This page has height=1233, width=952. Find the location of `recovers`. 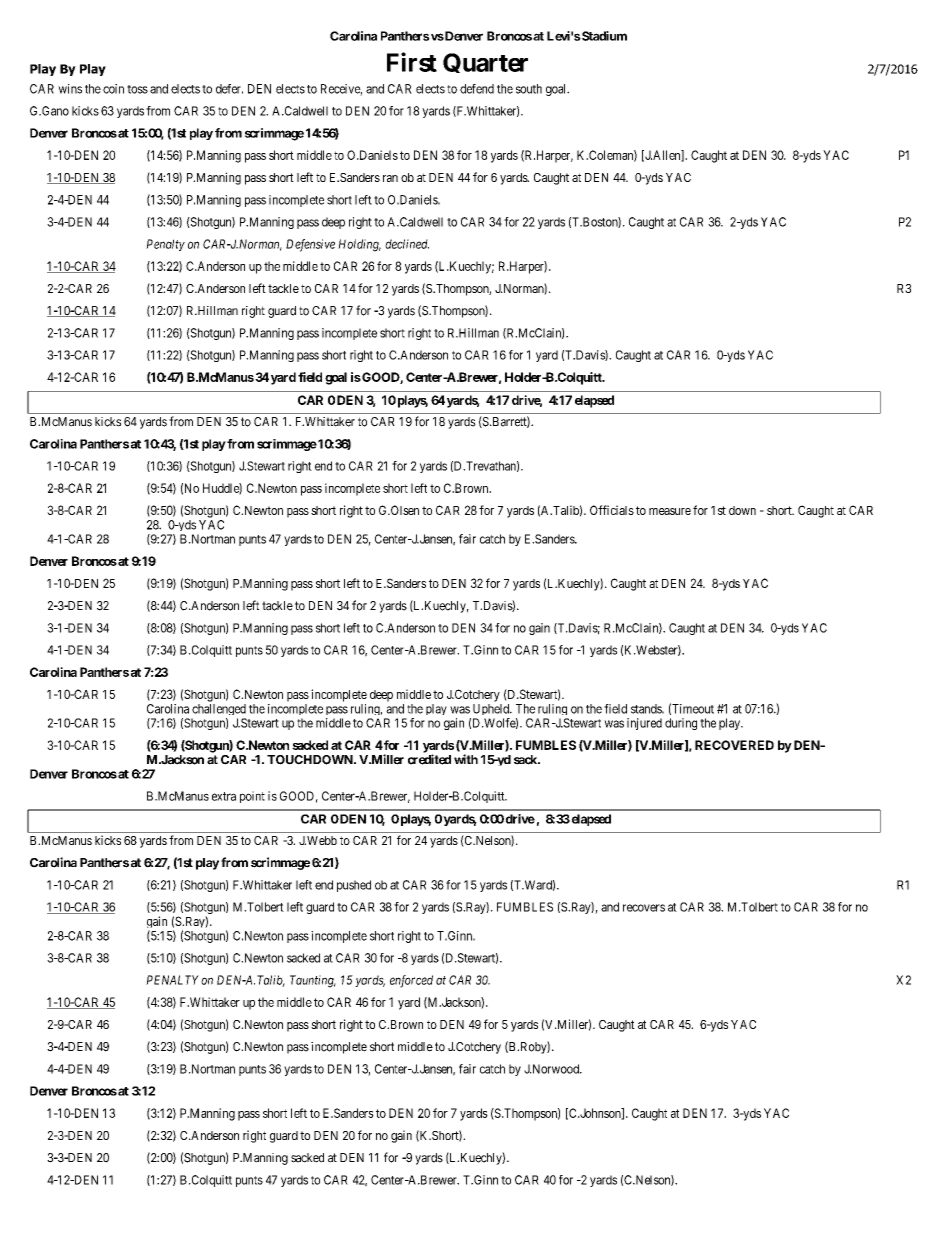

recovers is located at coordinates (644, 908).
